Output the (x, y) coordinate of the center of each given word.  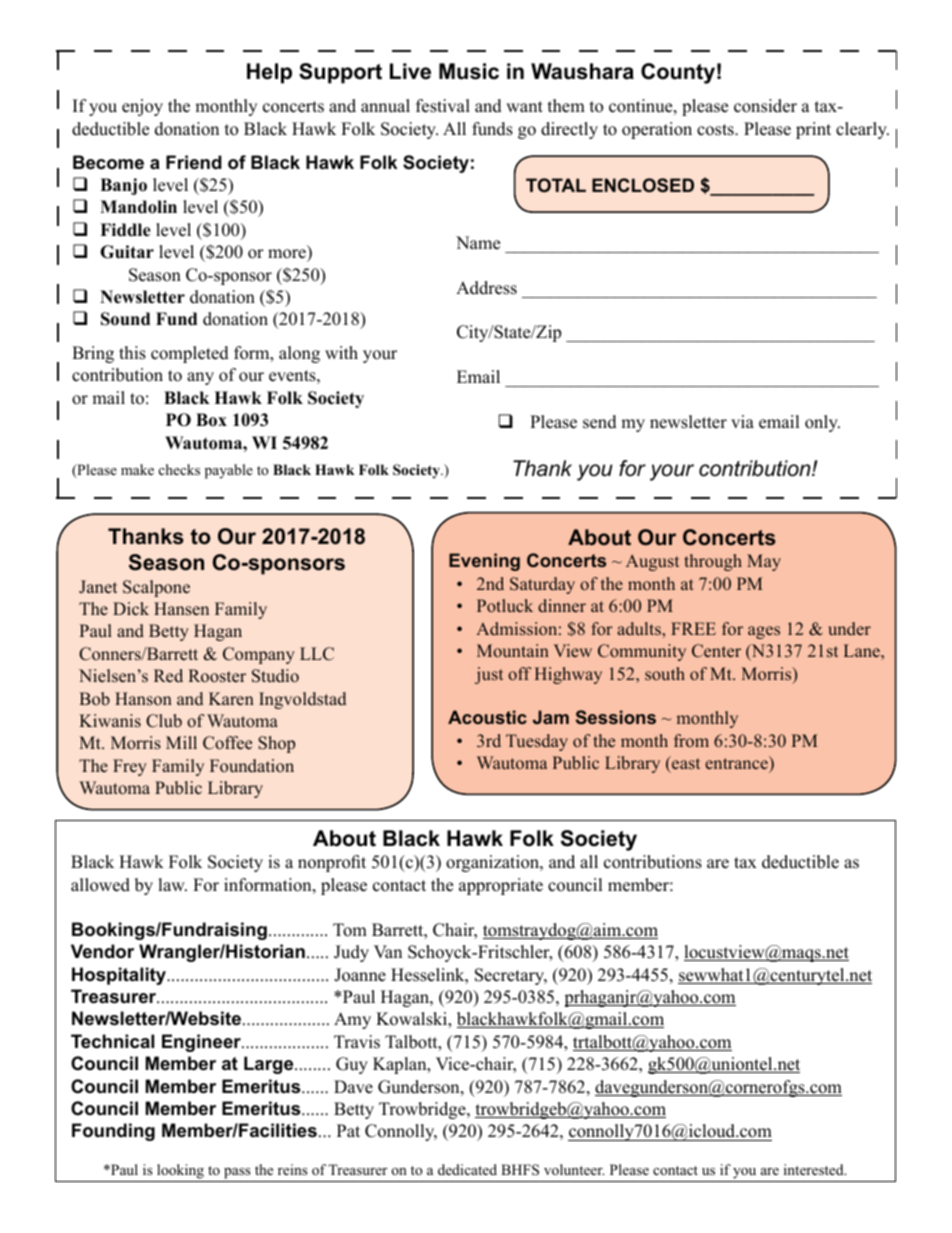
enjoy (142, 107)
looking (180, 1171)
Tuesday (537, 742)
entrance (737, 763)
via (742, 421)
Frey (130, 767)
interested (815, 1169)
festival (443, 106)
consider (765, 106)
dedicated (467, 1169)
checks (179, 469)
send (600, 422)
